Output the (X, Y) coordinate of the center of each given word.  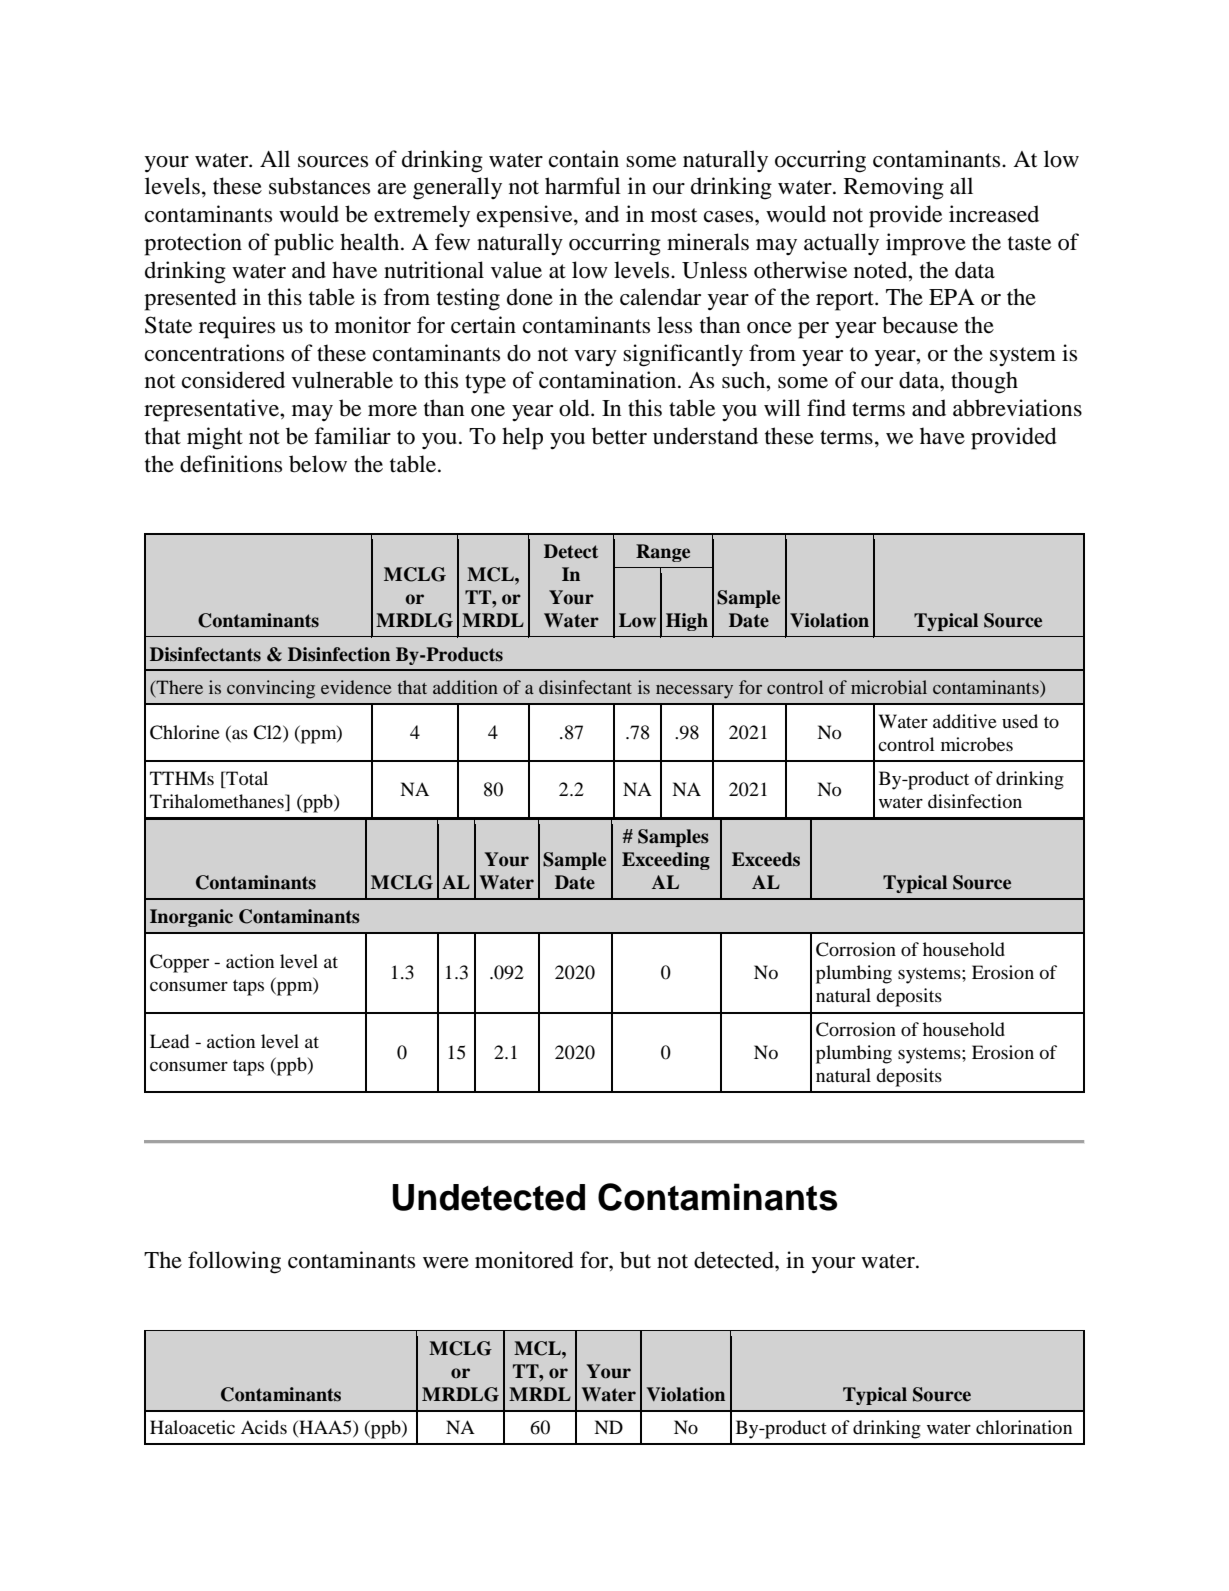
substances (319, 186)
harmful (583, 186)
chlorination (1024, 1427)
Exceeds (766, 859)
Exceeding (666, 861)
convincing (271, 689)
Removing (894, 188)
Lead (169, 1041)
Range (663, 553)
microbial (889, 687)
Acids (264, 1427)
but (635, 1260)
